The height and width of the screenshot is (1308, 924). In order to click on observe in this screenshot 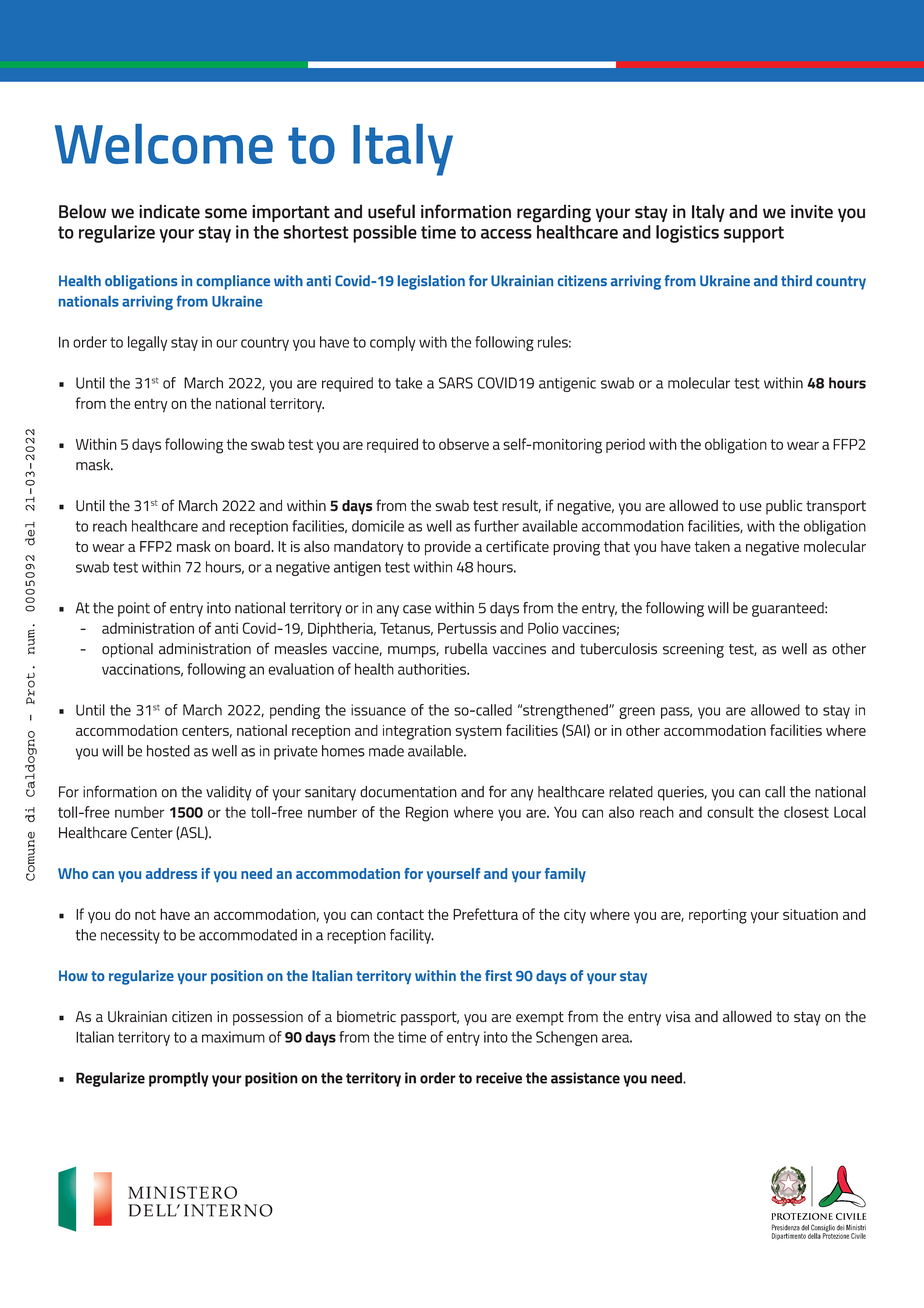, I will do `click(464, 444)`.
